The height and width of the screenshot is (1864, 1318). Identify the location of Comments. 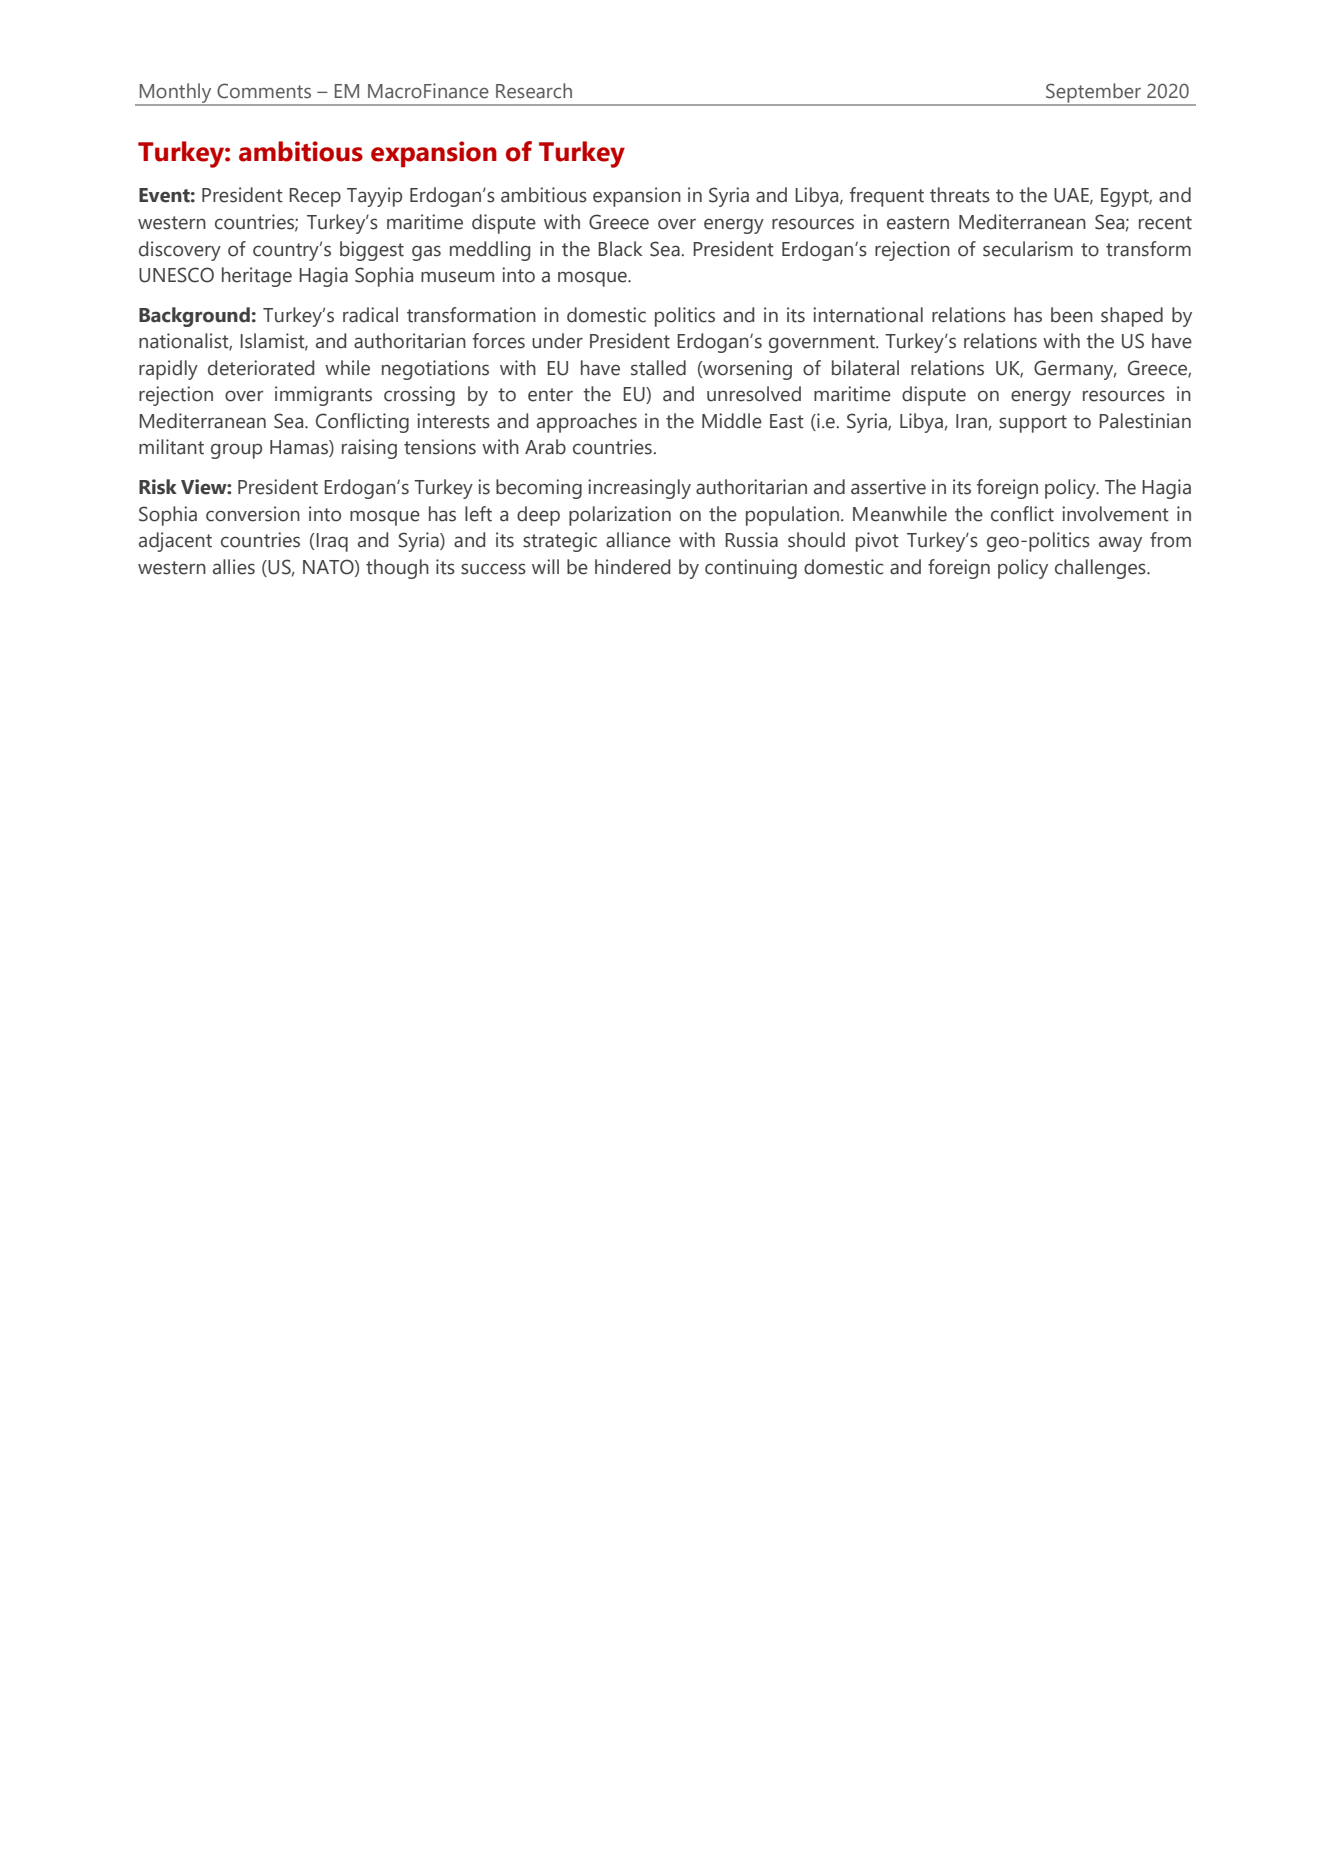
(264, 91).
